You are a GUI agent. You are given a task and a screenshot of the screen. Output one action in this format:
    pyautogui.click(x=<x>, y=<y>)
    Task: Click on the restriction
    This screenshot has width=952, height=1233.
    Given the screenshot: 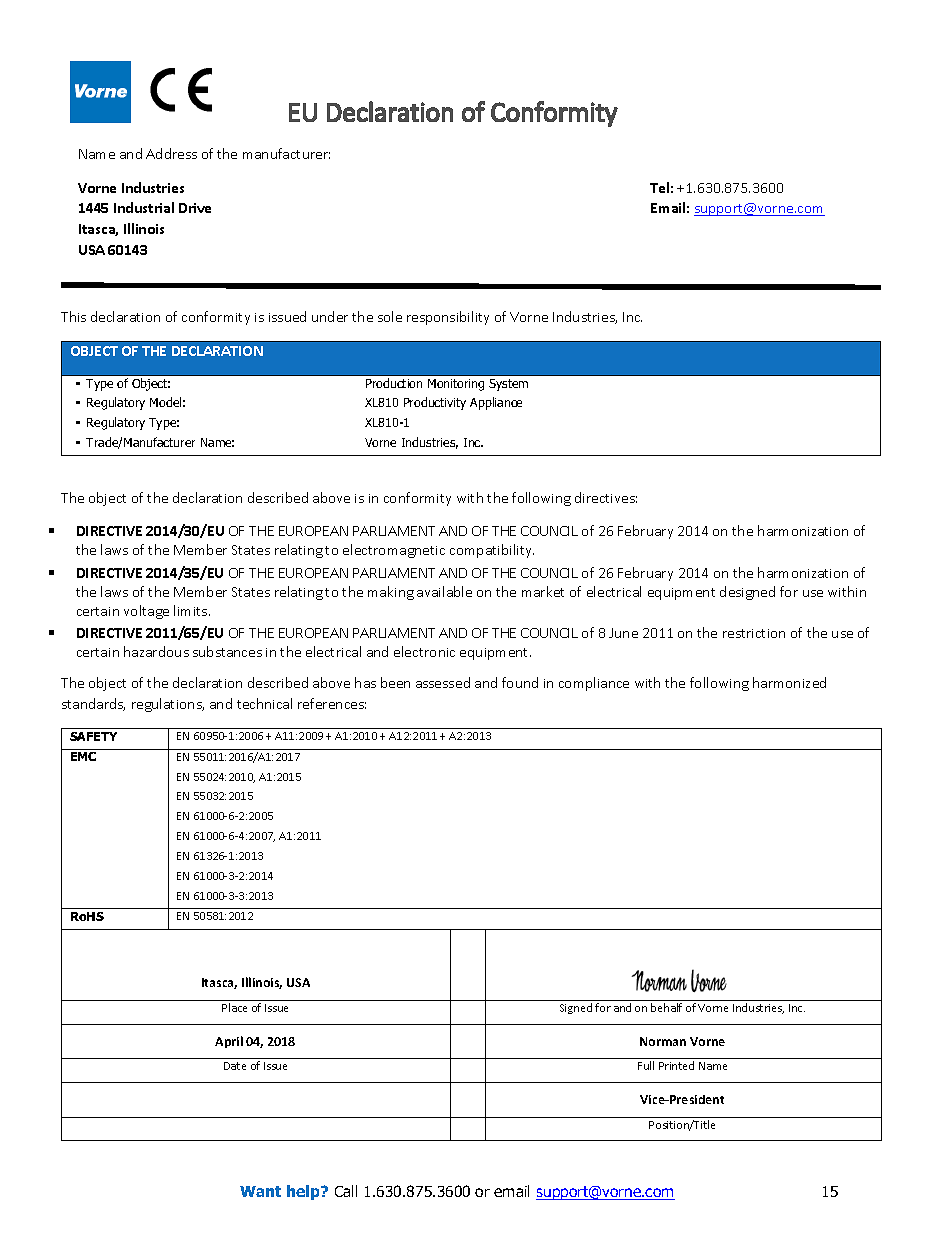 What is the action you would take?
    pyautogui.click(x=754, y=633)
